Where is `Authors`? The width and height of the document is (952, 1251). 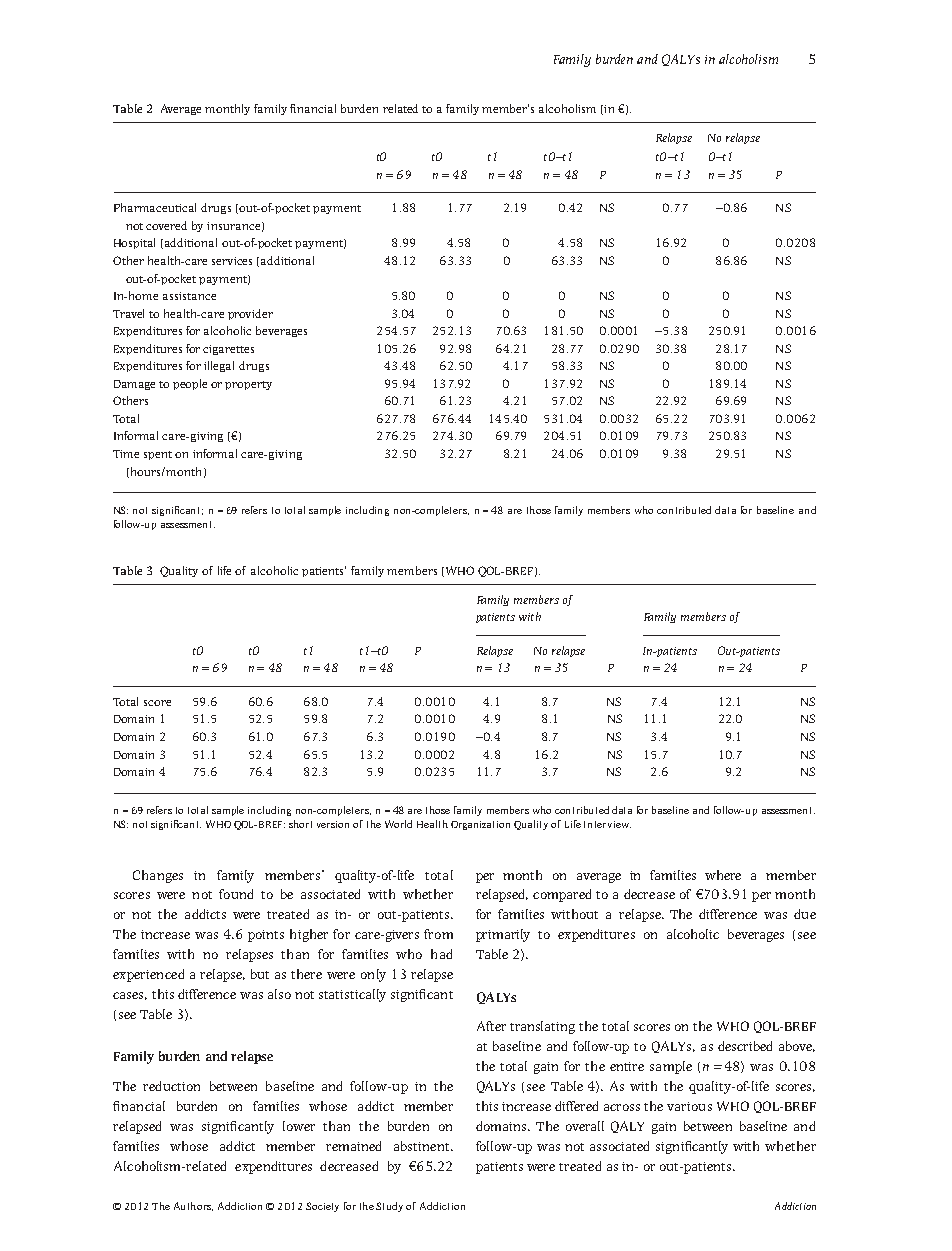
Authors is located at coordinates (193, 1206).
